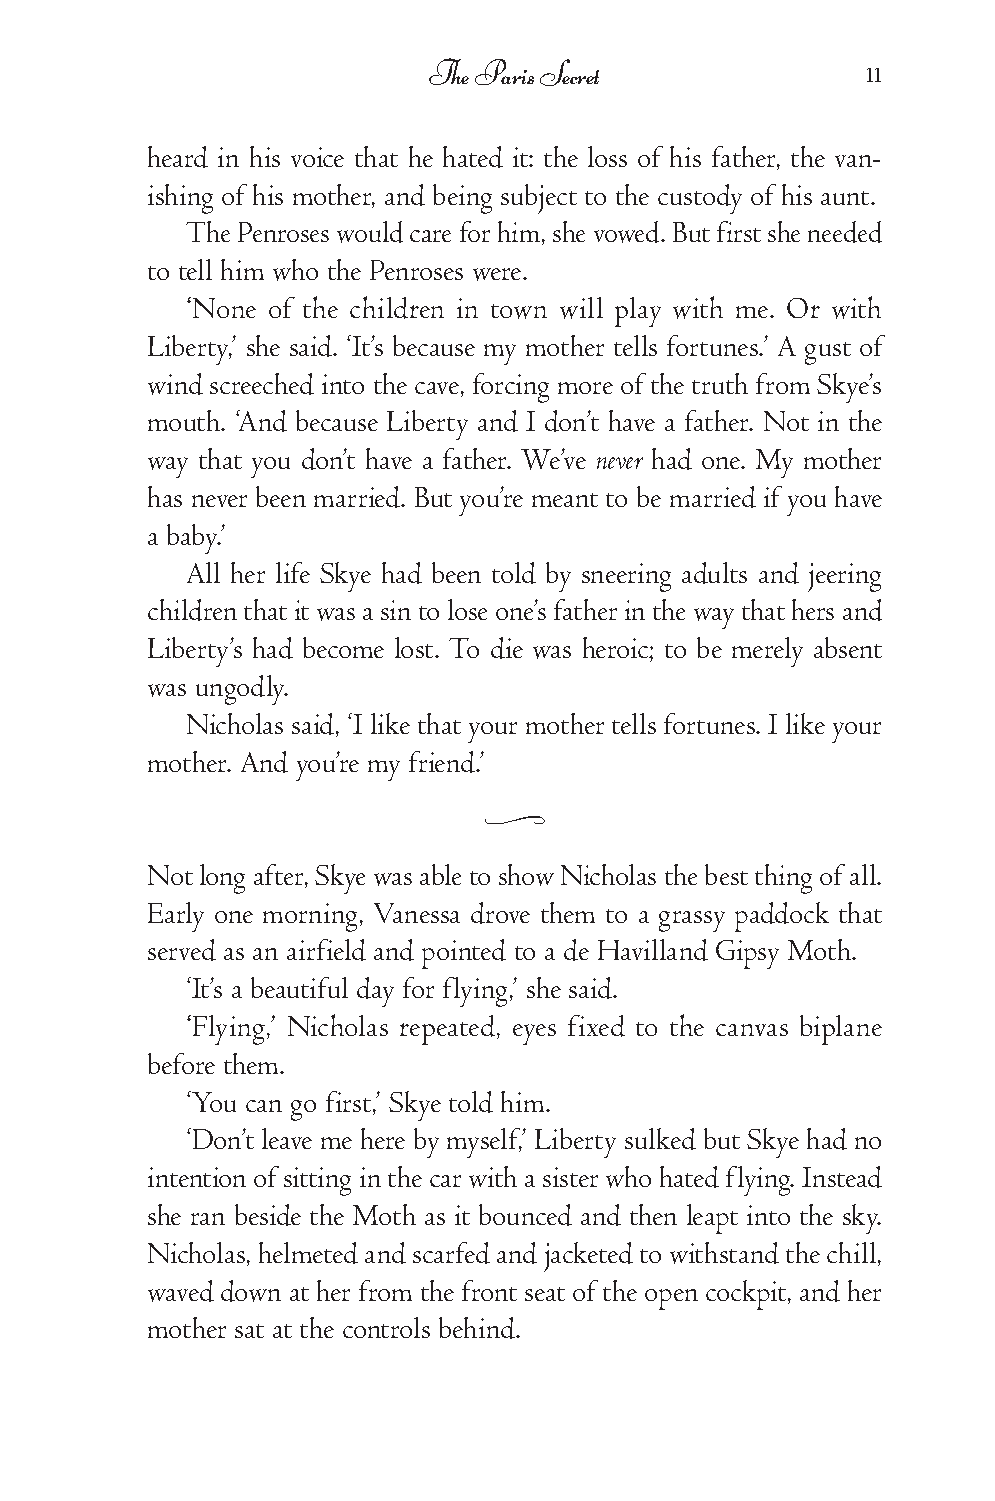  Describe the element at coordinates (767, 652) in the image. I see `merely` at that location.
